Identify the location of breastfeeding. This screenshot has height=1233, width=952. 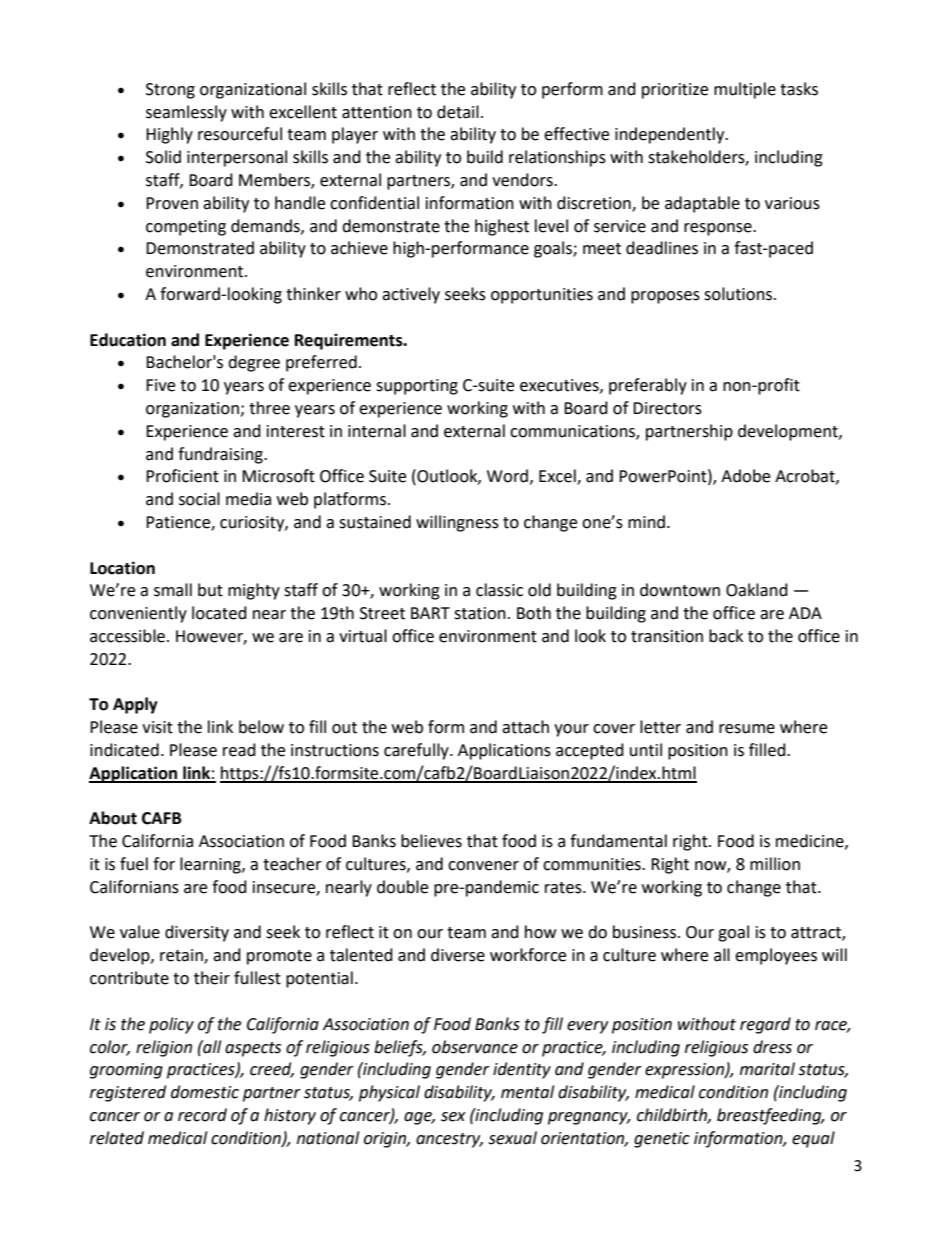
(770, 1116).
